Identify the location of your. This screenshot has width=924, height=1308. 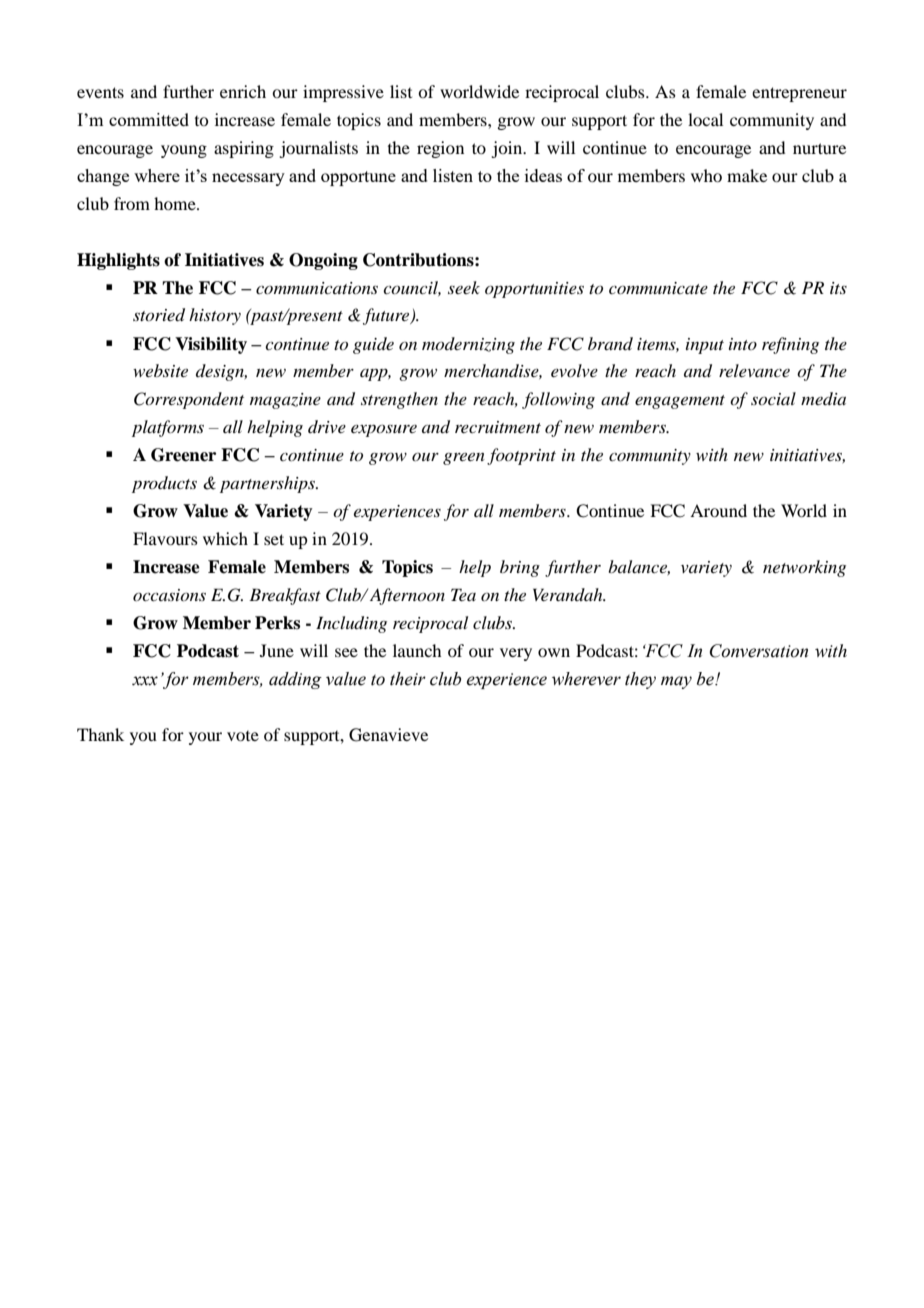
(205, 738).
